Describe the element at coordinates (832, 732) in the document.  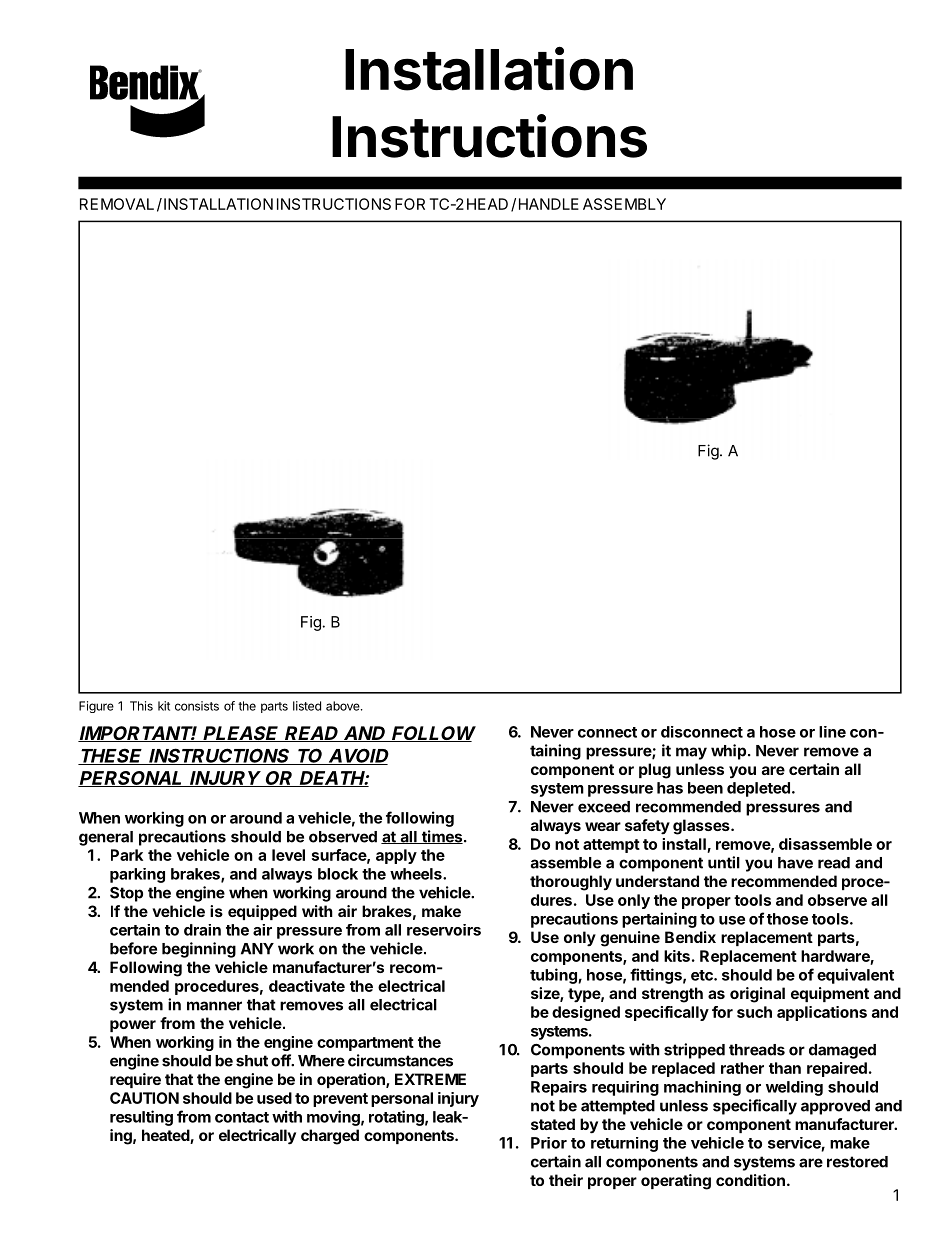
I see `line` at that location.
